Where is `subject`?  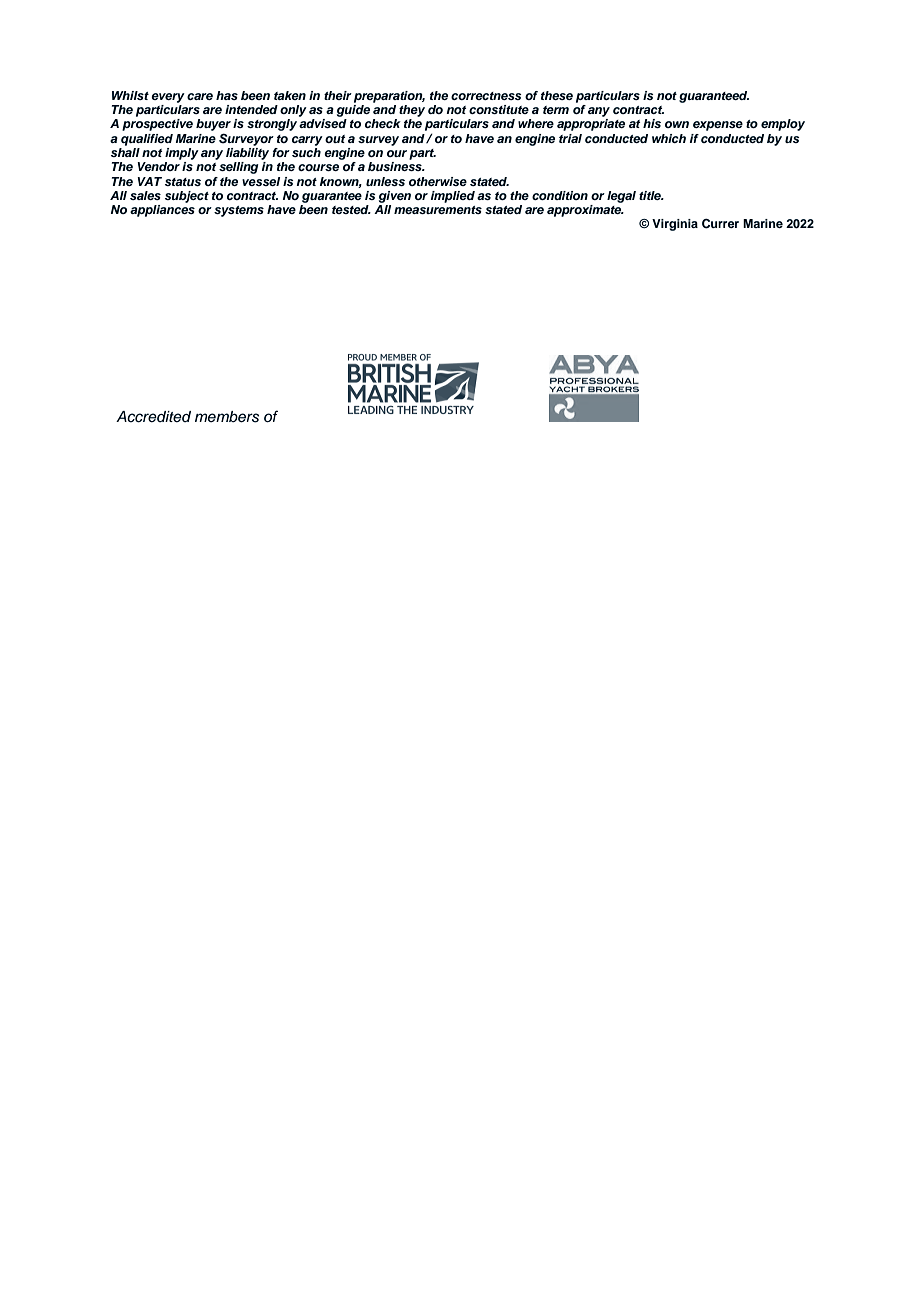
subject is located at coordinates (187, 197).
